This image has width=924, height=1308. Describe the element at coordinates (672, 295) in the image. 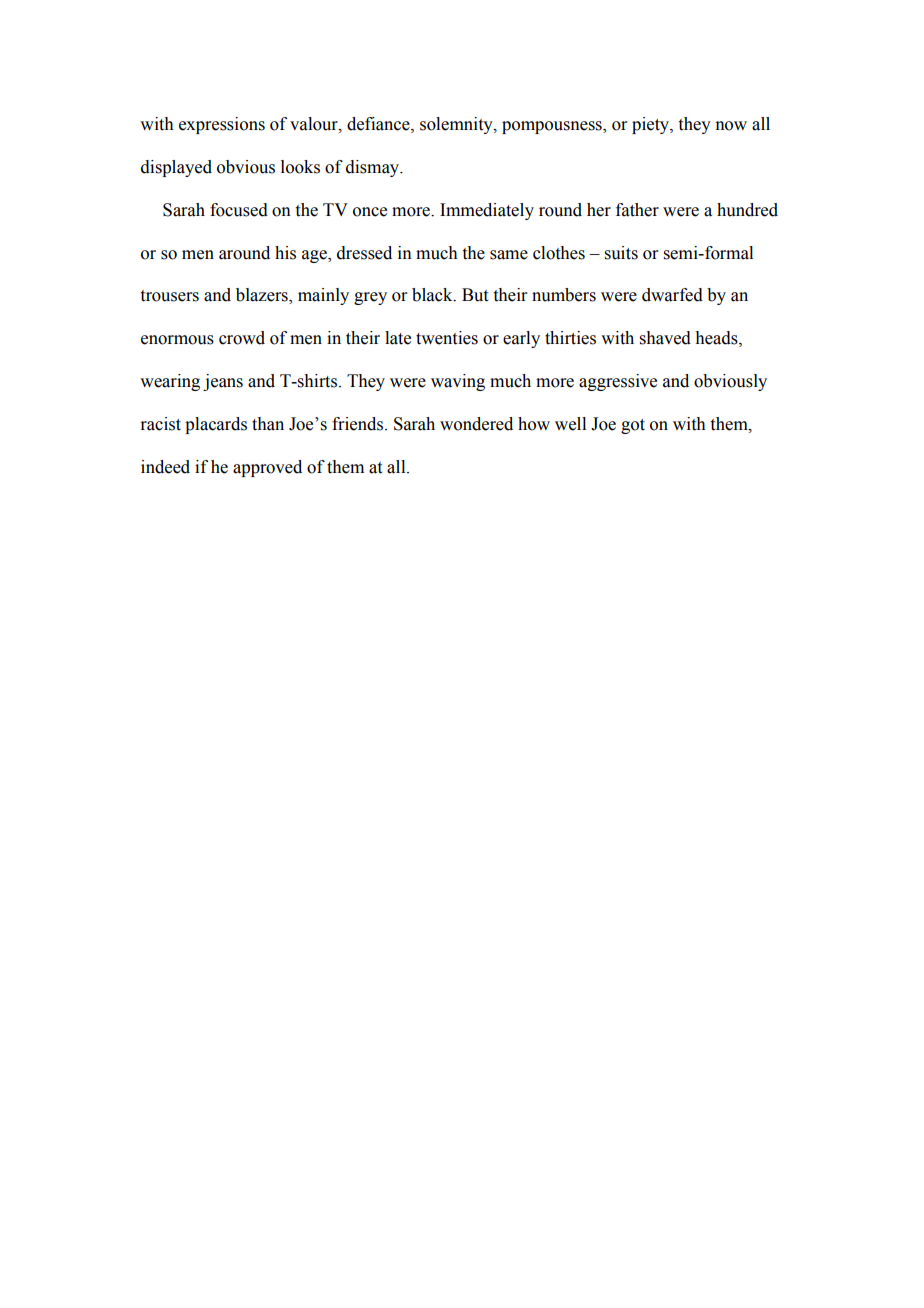

I see `dwarfed` at that location.
